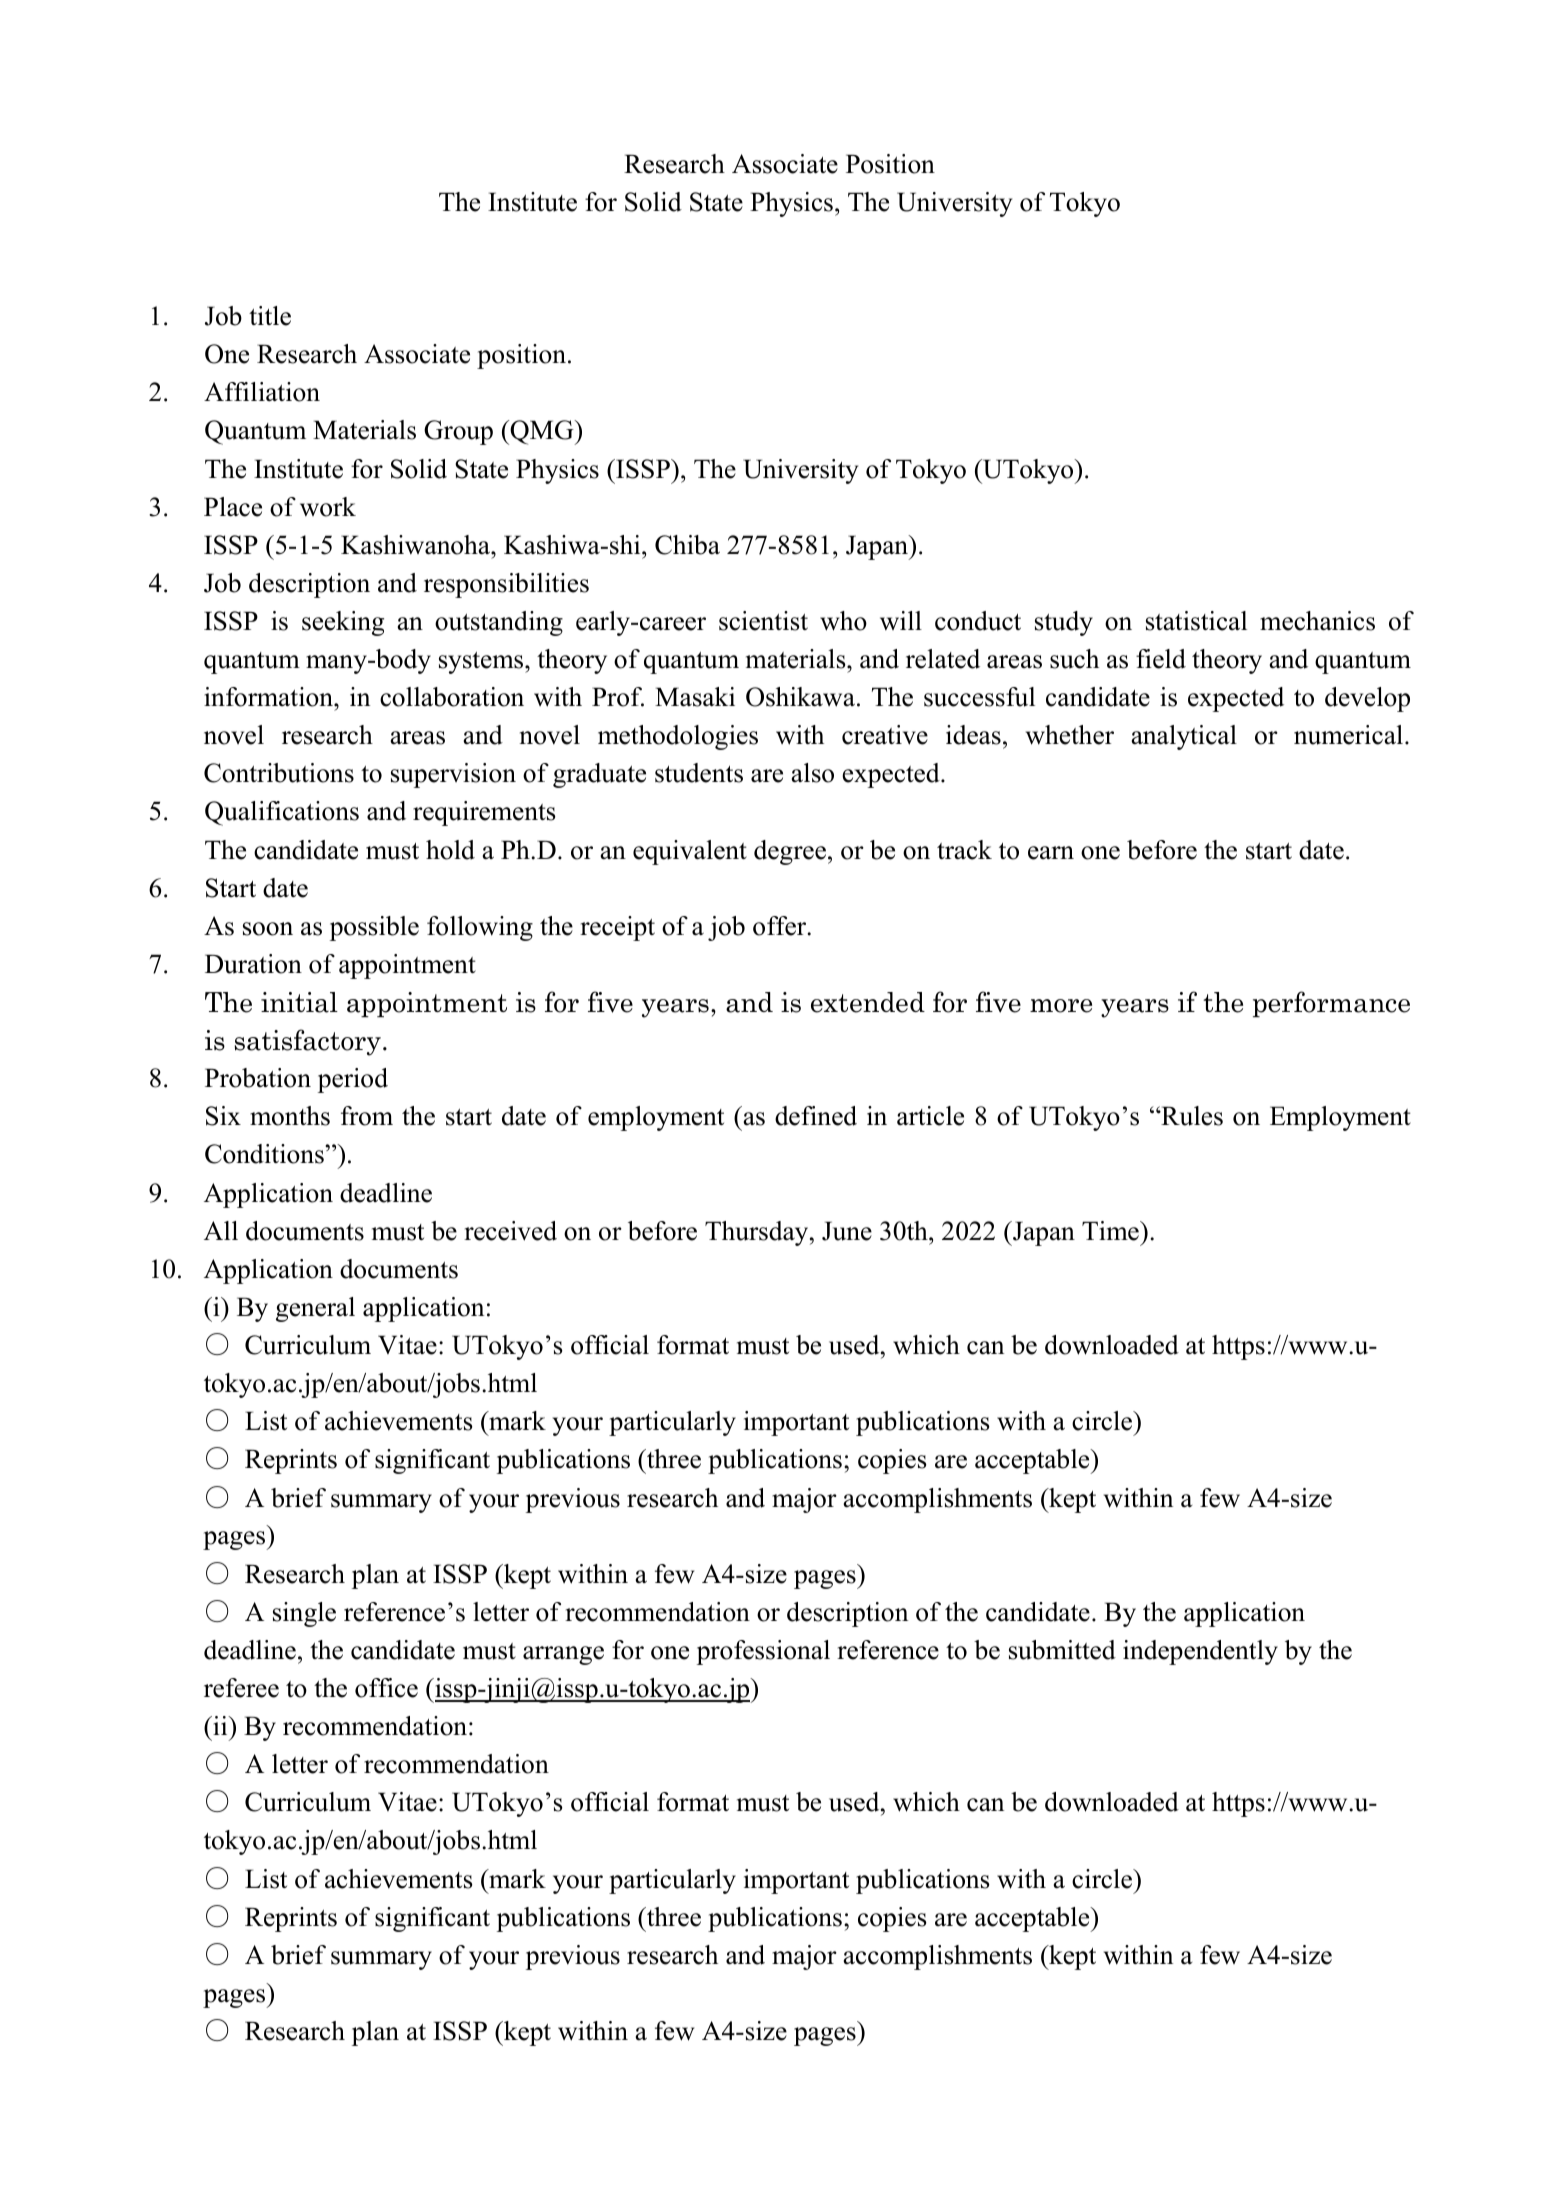 The width and height of the page is (1559, 2205). What do you see at coordinates (386, 1688) in the page?
I see `office` at bounding box center [386, 1688].
